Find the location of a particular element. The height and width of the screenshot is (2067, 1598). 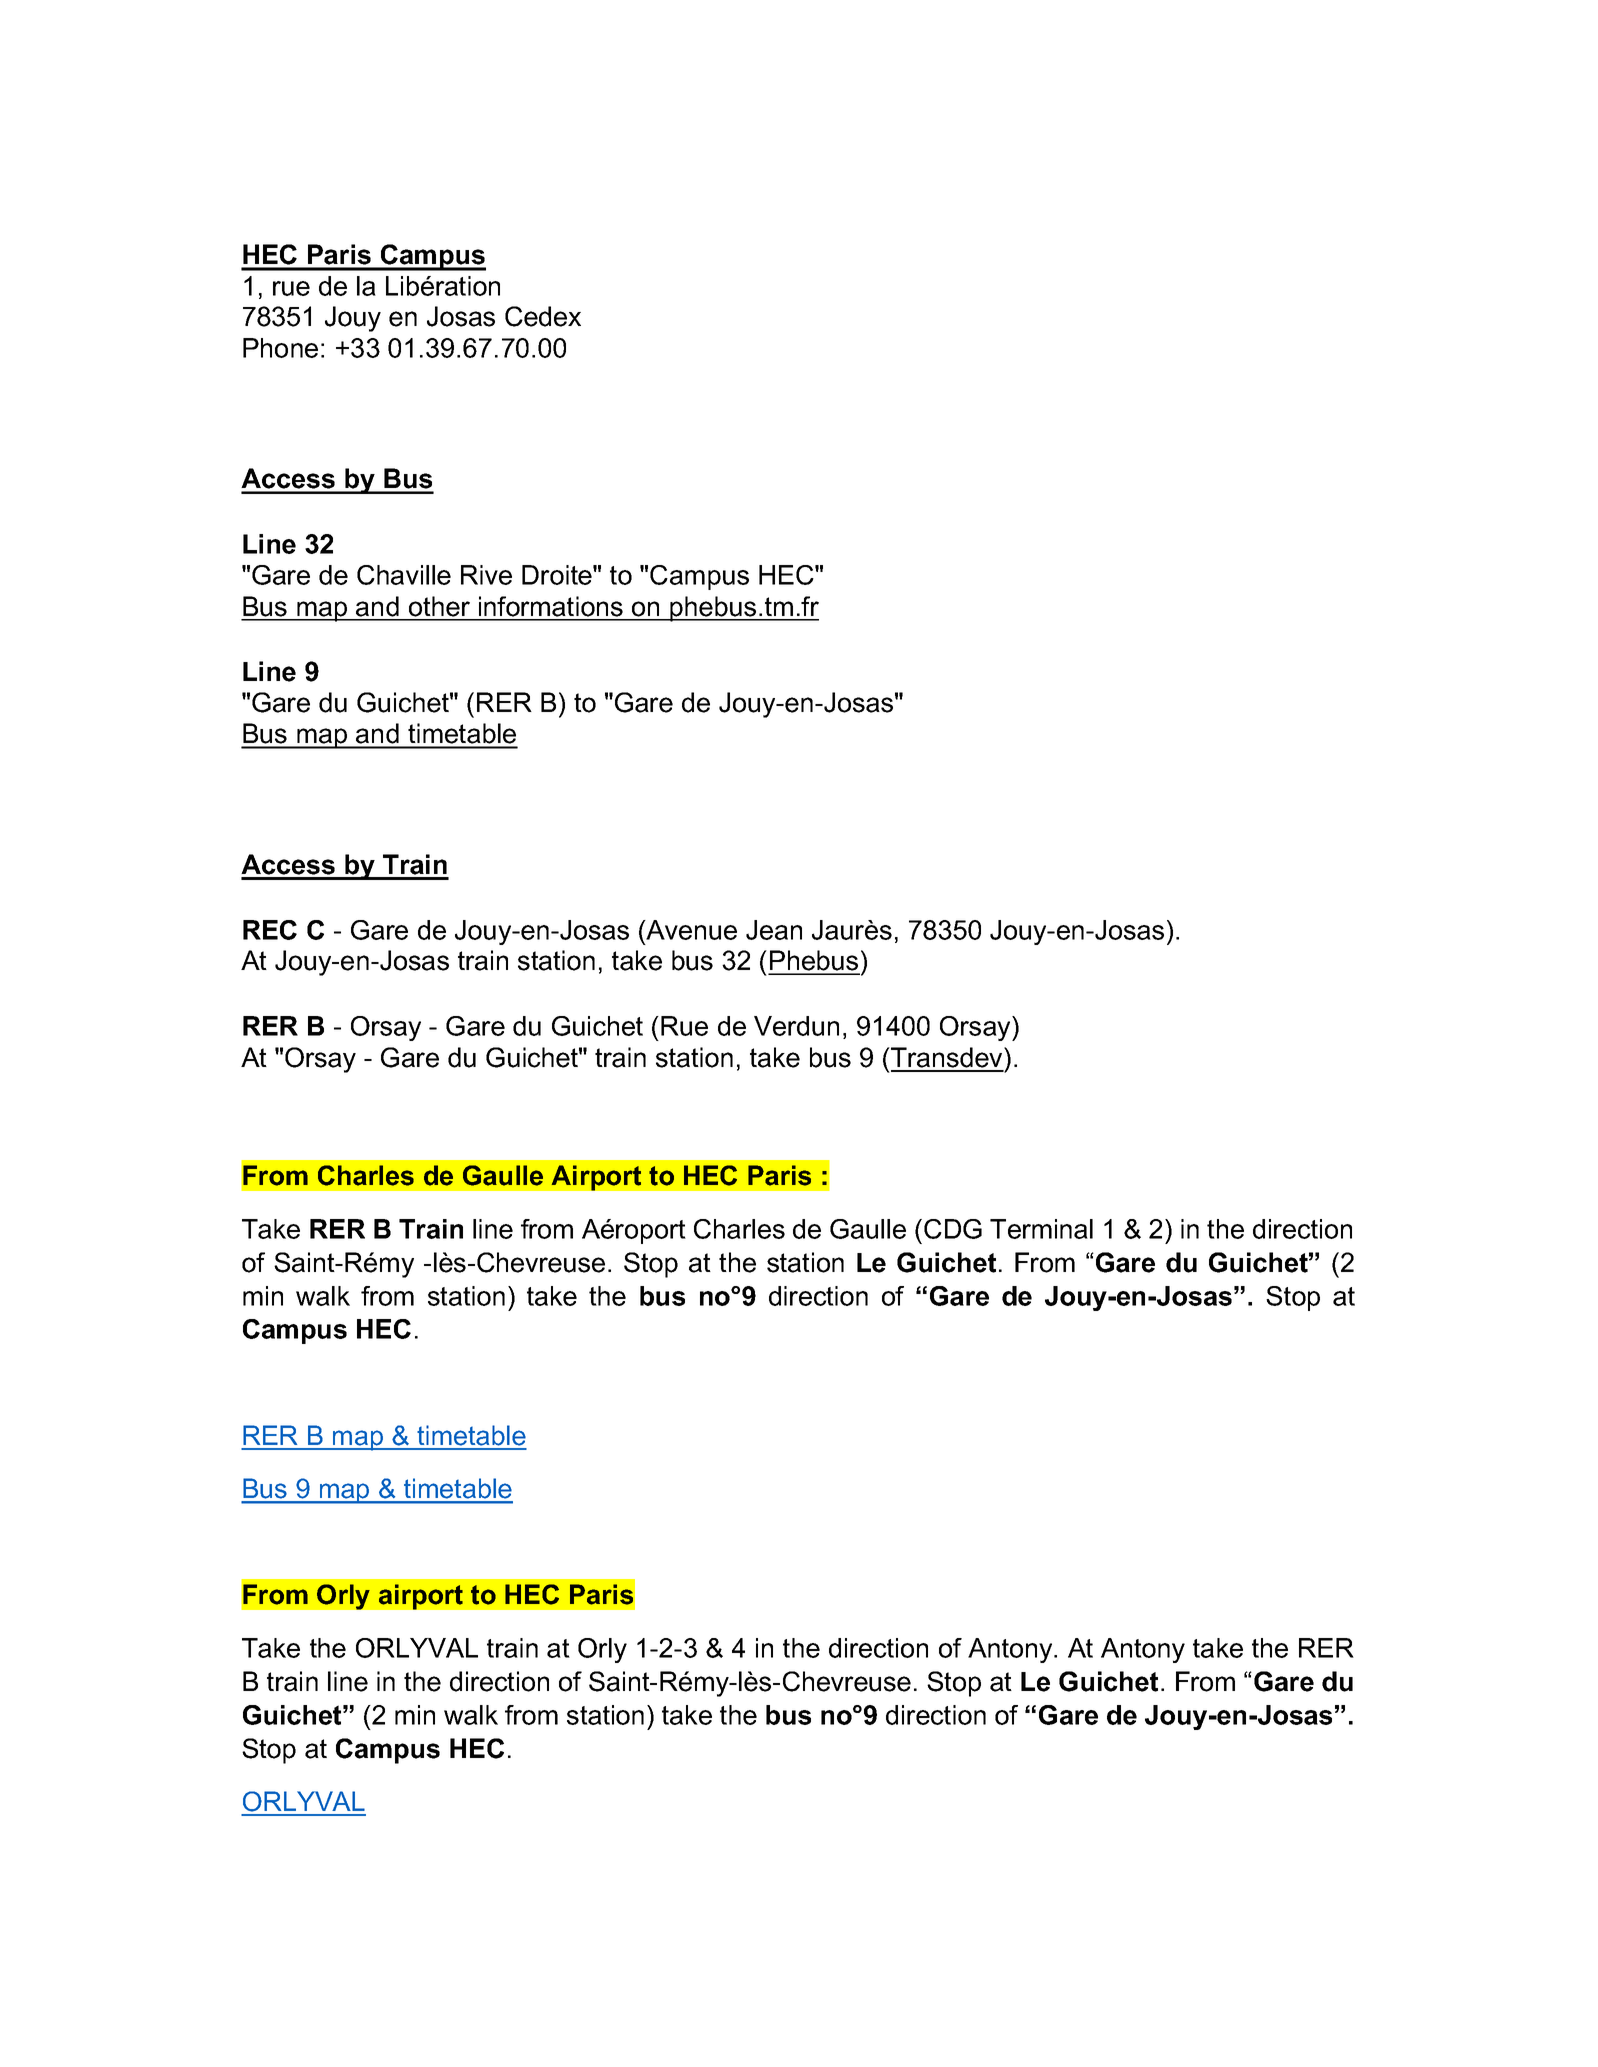

Phone is located at coordinates (280, 348).
